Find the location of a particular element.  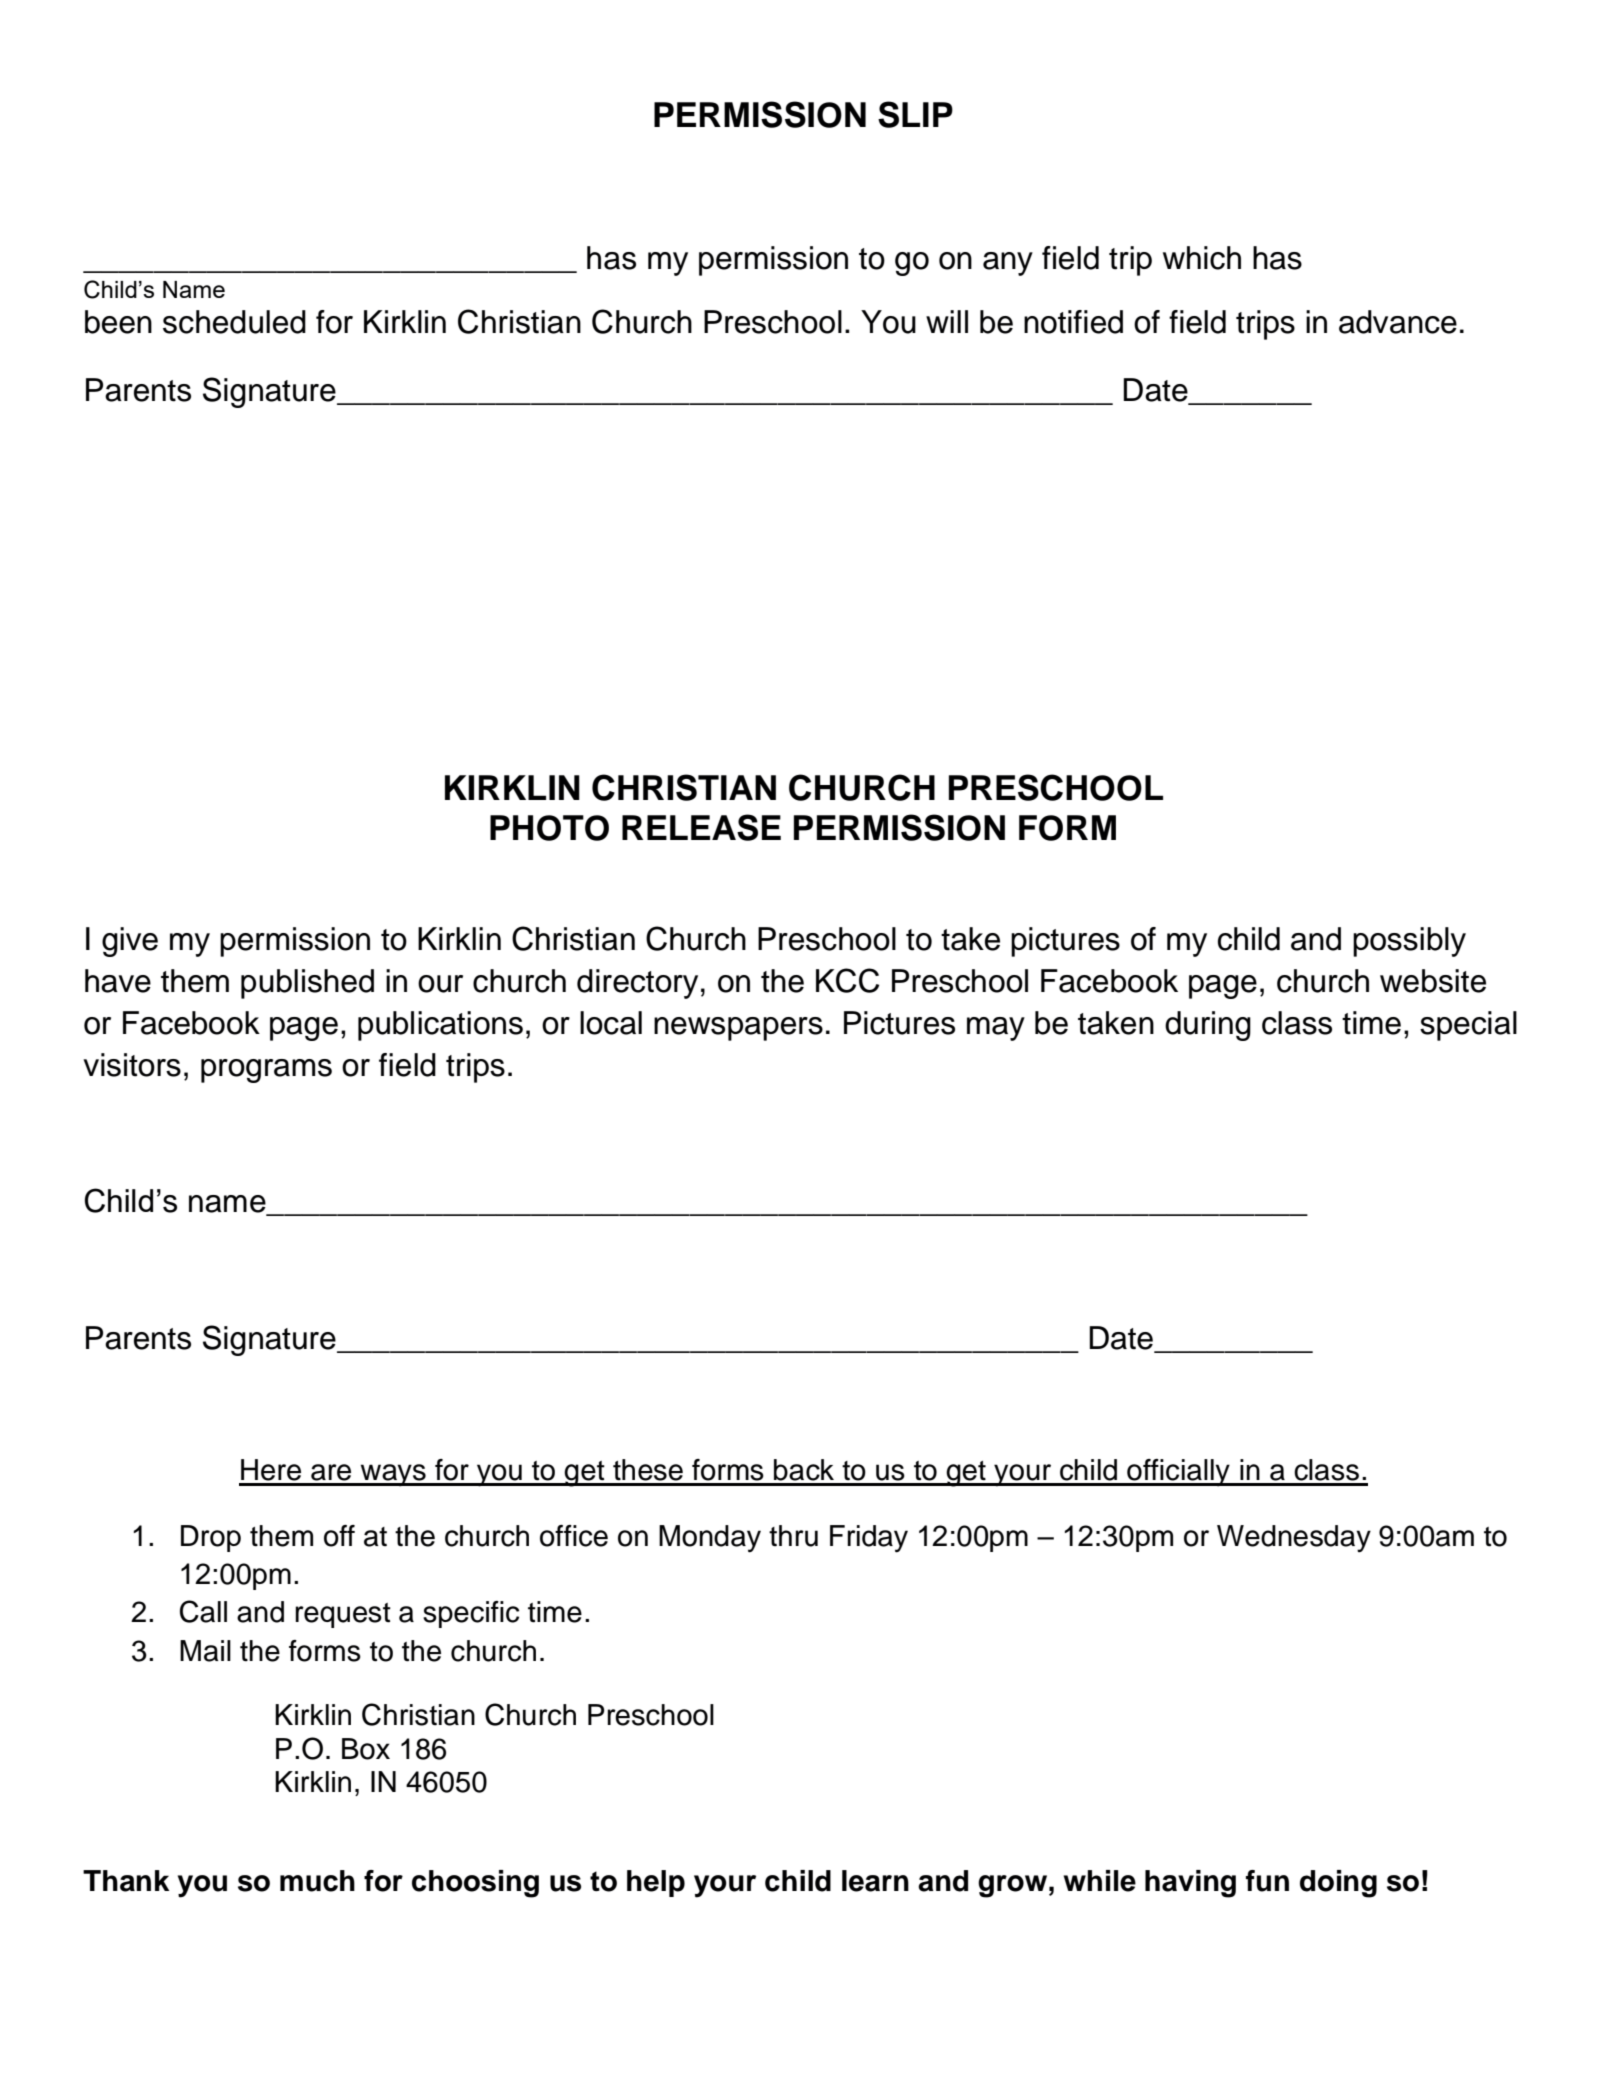

been is located at coordinates (118, 322).
